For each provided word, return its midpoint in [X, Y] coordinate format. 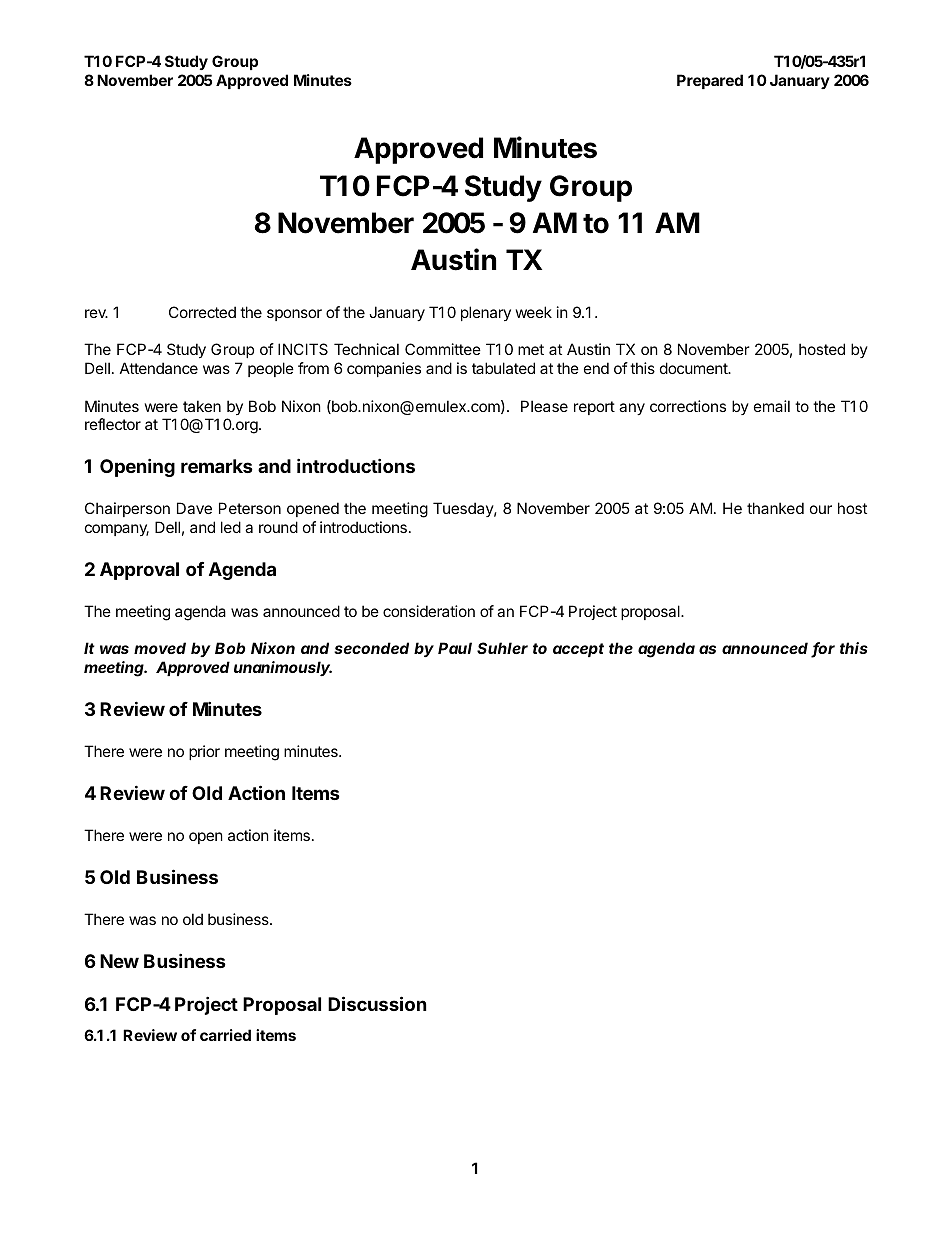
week [534, 312]
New [119, 961]
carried [225, 1035]
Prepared [710, 81]
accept [578, 650]
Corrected [202, 312]
